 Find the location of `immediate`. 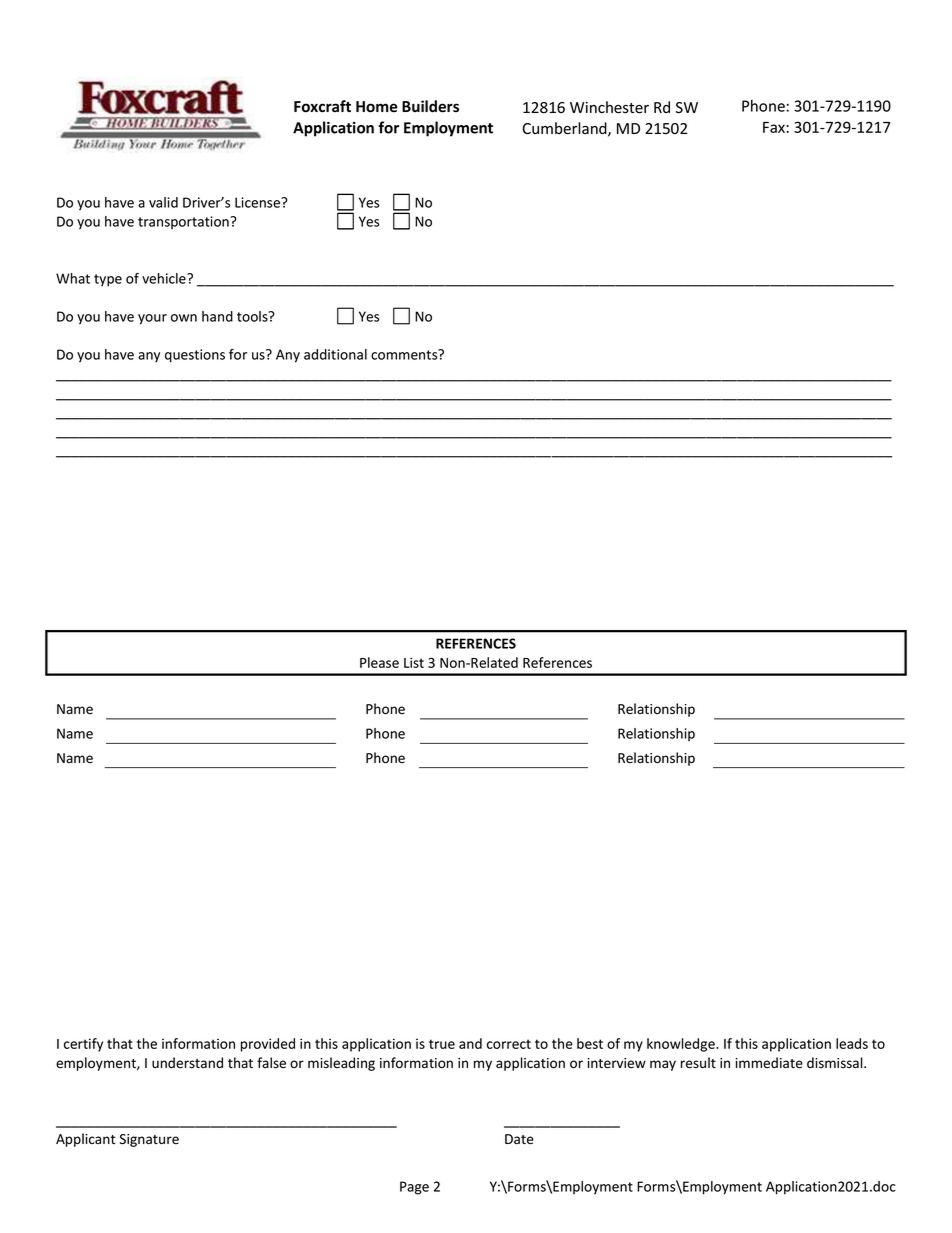

immediate is located at coordinates (769, 1063).
